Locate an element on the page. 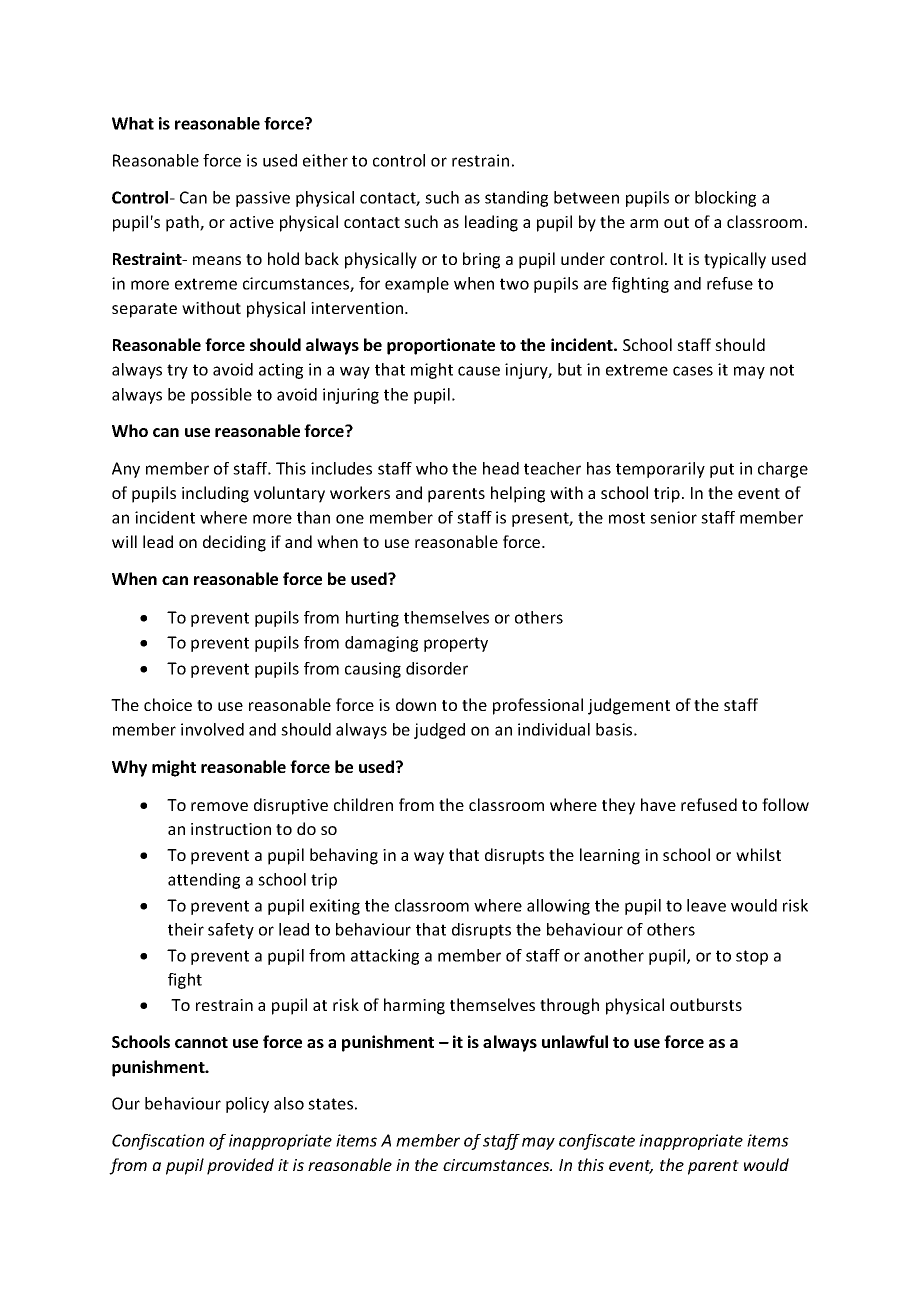 The width and height of the image is (924, 1308). remove is located at coordinates (219, 806).
